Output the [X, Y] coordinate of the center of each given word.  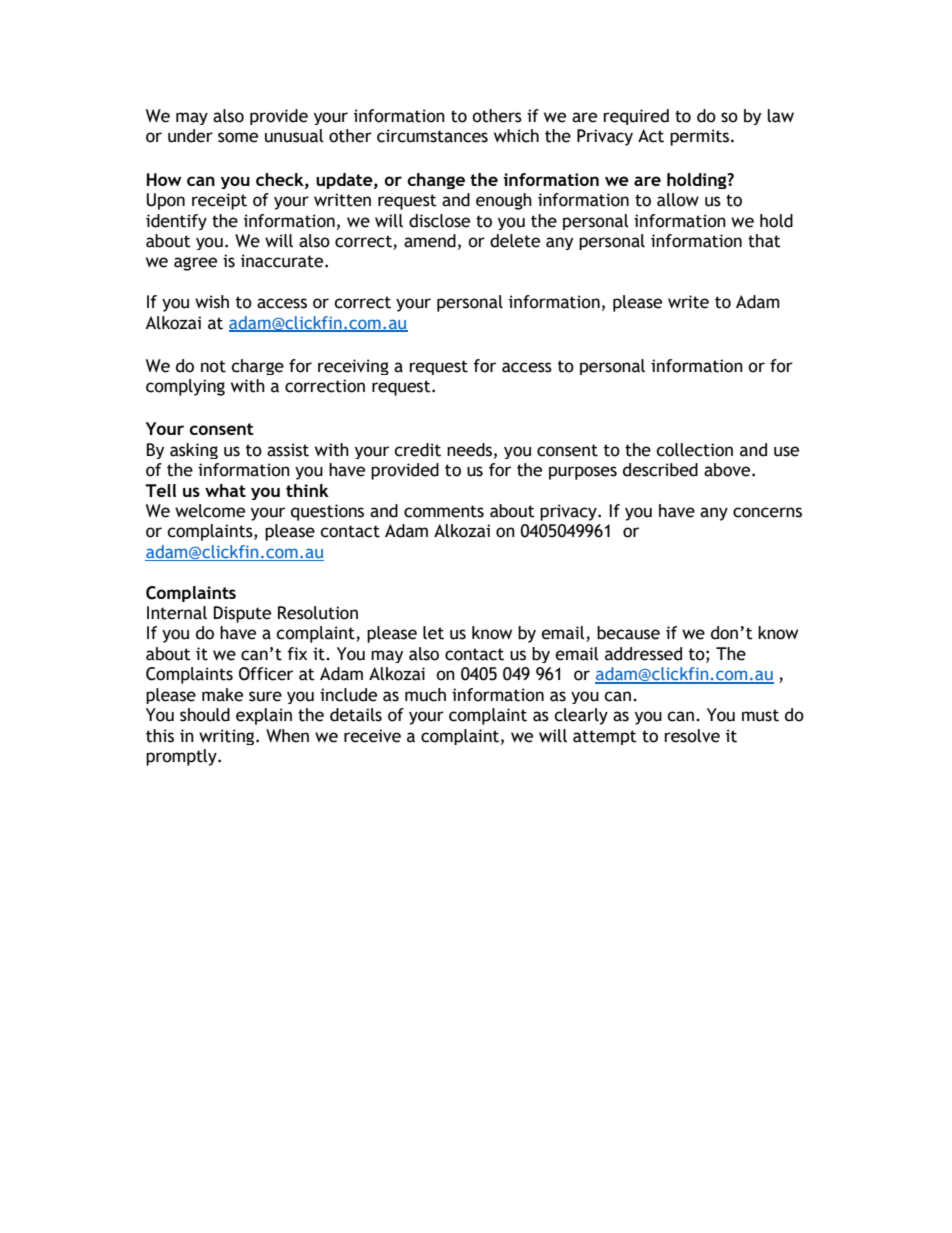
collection [694, 450]
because [628, 633]
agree [195, 264]
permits [699, 137]
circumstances [432, 136]
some [238, 137]
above [728, 470]
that [764, 241]
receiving [353, 367]
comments [444, 511]
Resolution [318, 613]
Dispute [242, 614]
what [225, 490]
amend [430, 241]
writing [228, 737]
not [213, 366]
